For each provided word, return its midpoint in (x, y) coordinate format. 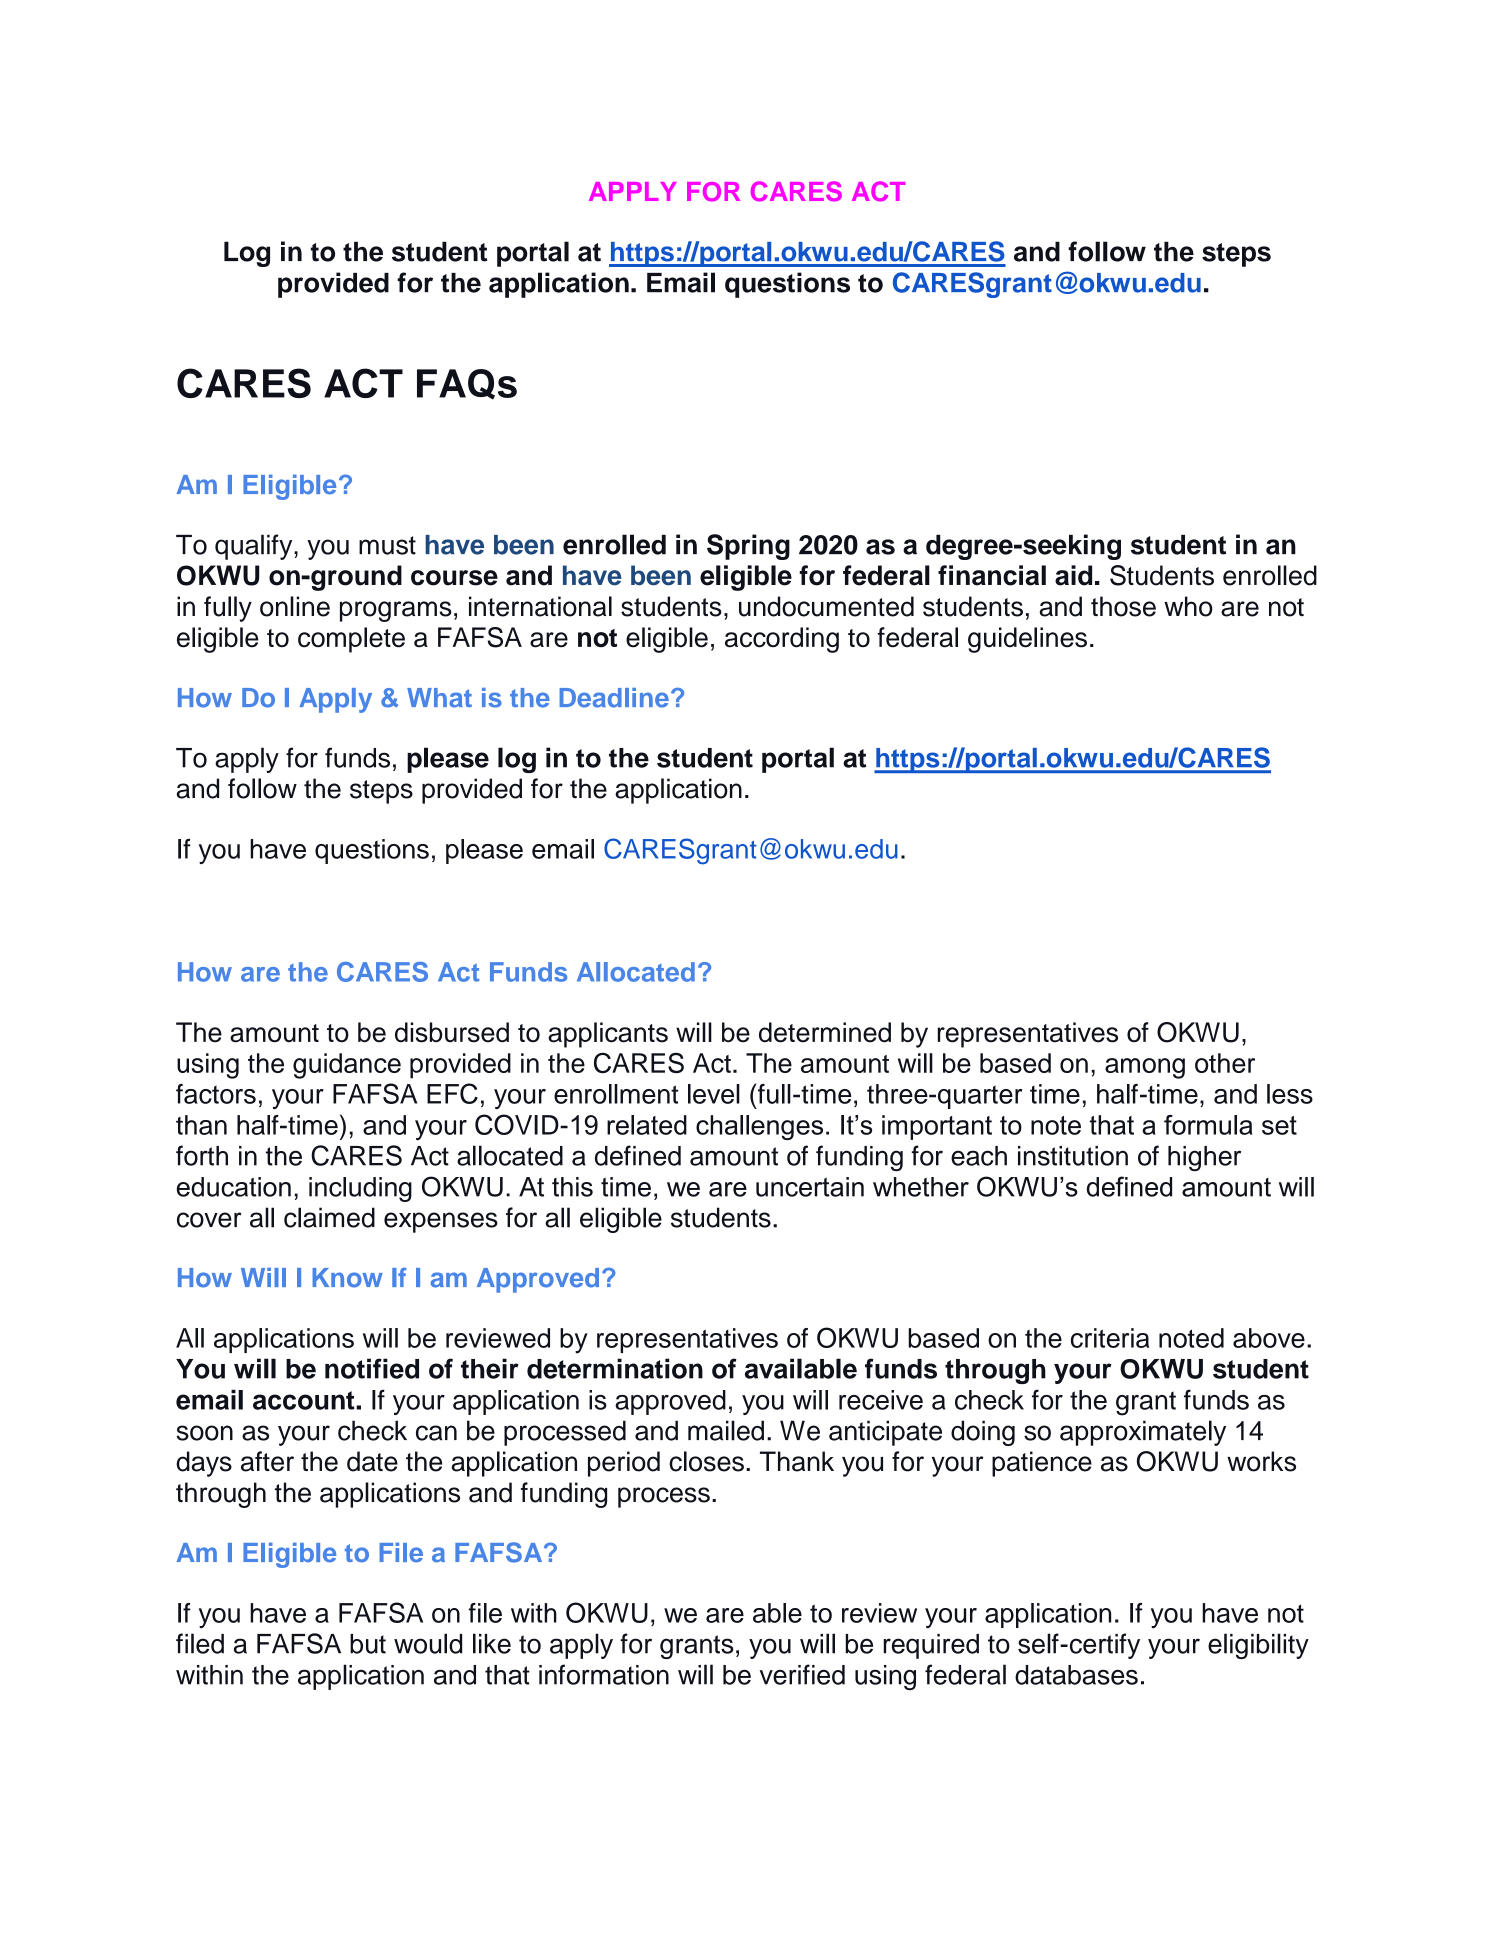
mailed (726, 1430)
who (1188, 606)
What (439, 698)
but (368, 1644)
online (295, 606)
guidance (347, 1066)
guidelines (1027, 640)
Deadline (614, 698)
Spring (748, 547)
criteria (1110, 1338)
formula (1208, 1125)
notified (372, 1368)
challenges (759, 1127)
